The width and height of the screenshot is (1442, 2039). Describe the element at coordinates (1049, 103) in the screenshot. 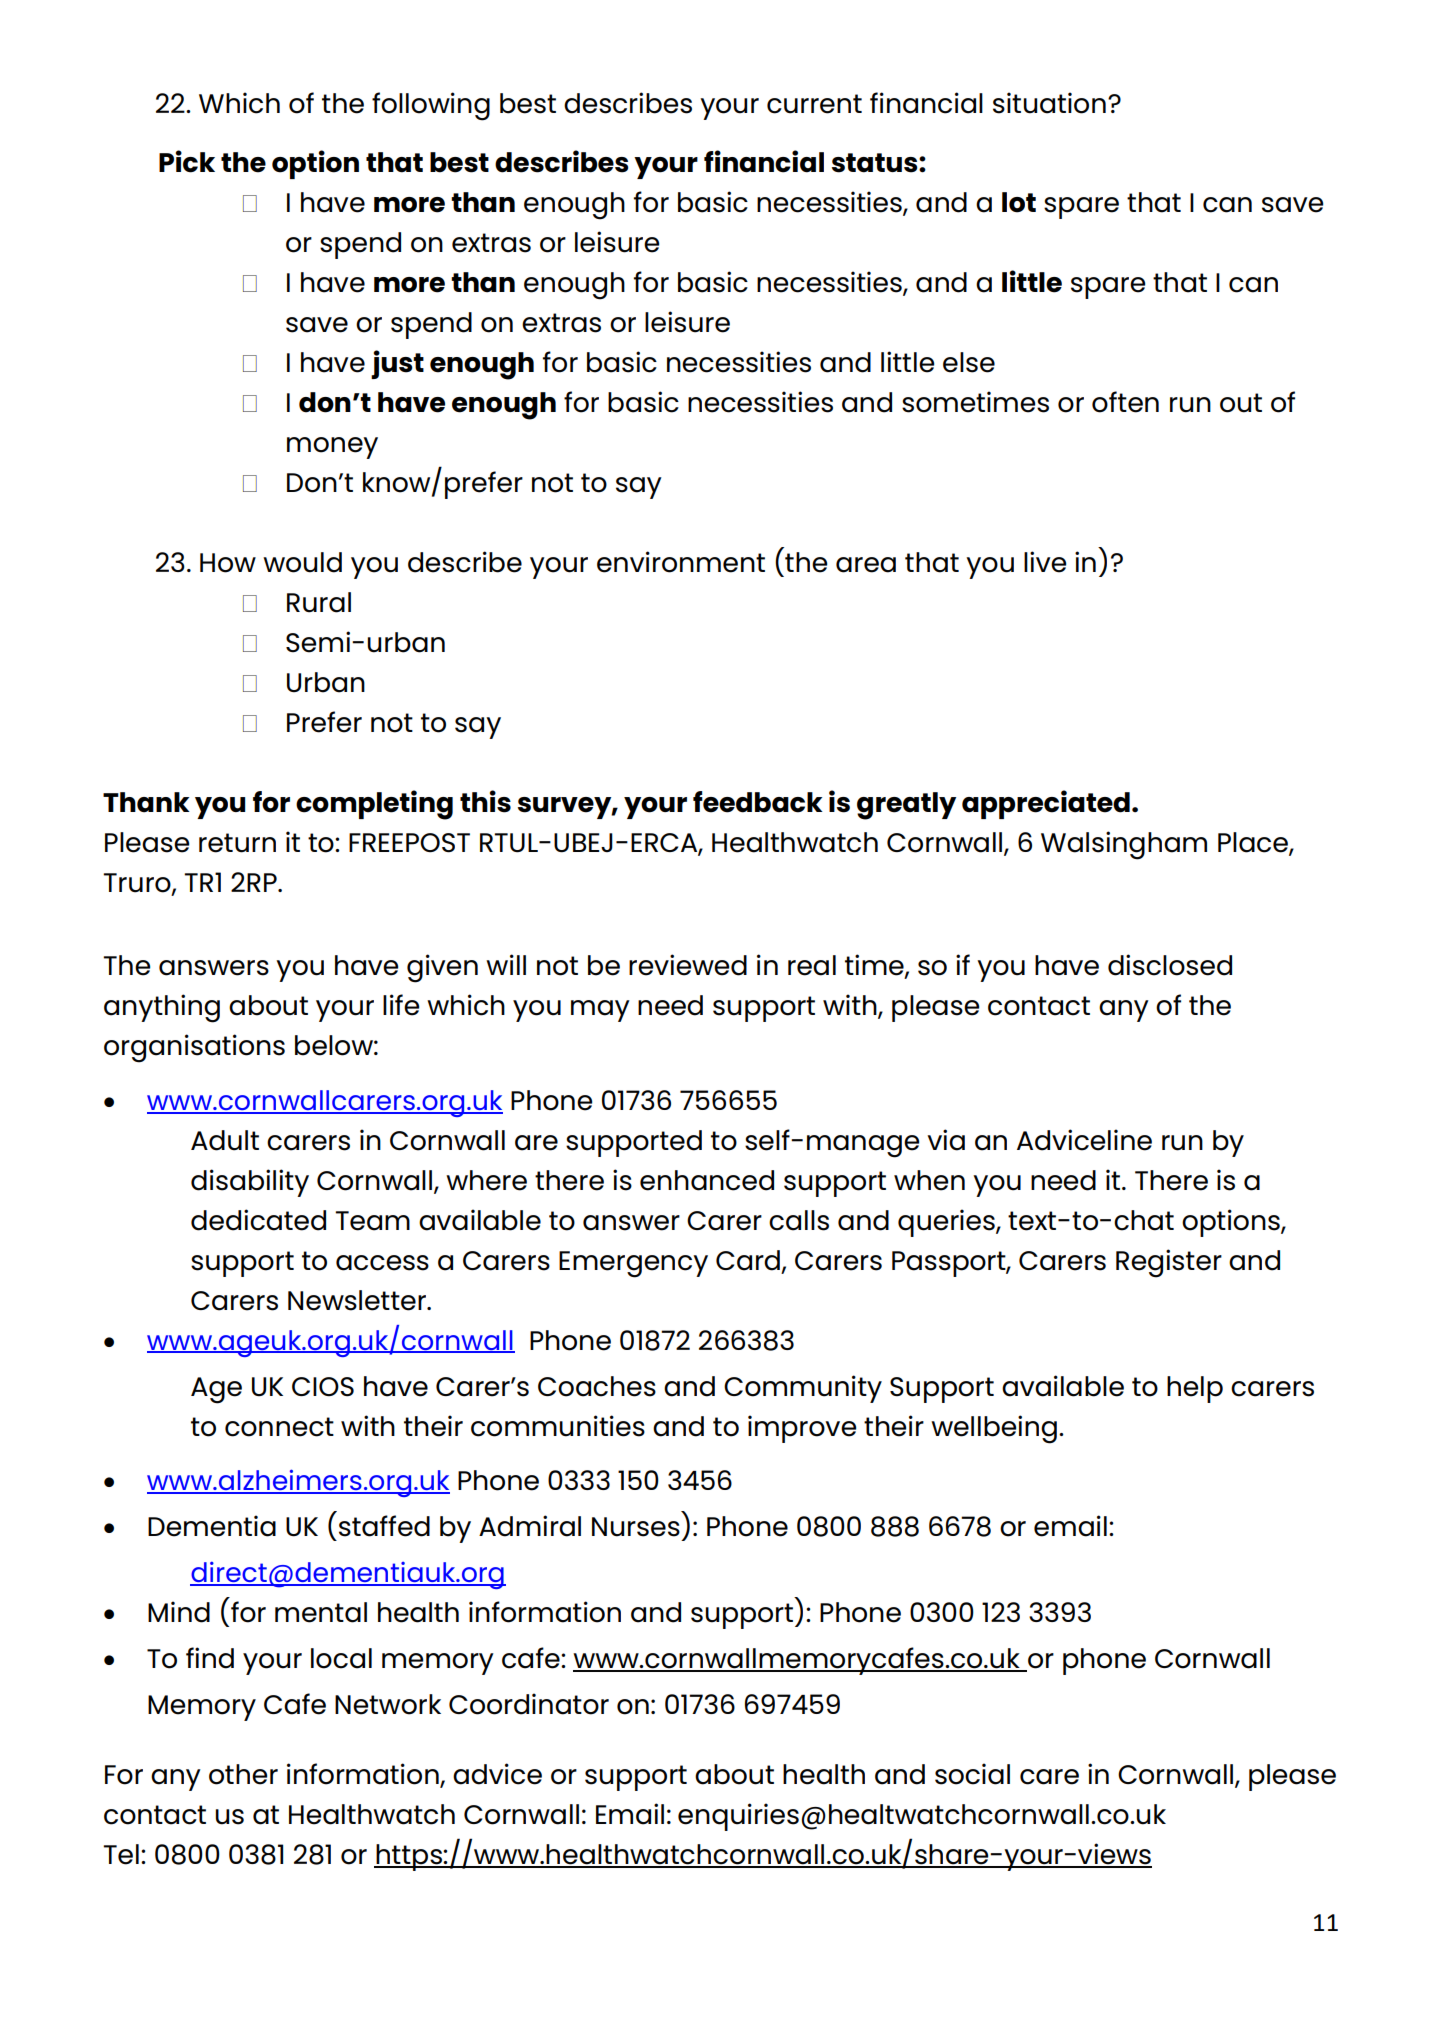

I see `situation` at that location.
